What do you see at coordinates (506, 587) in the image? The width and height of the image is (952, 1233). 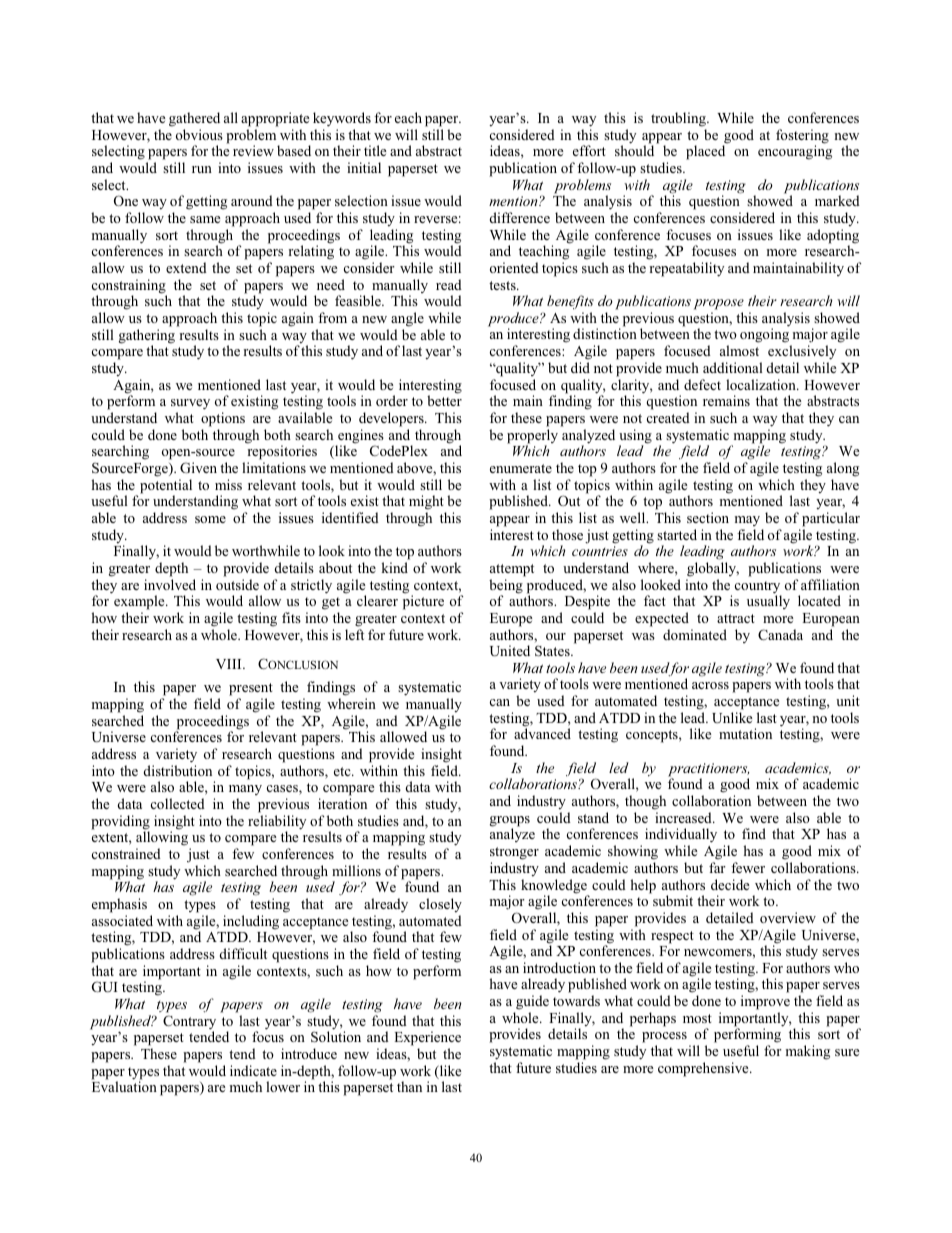 I see `being` at bounding box center [506, 587].
